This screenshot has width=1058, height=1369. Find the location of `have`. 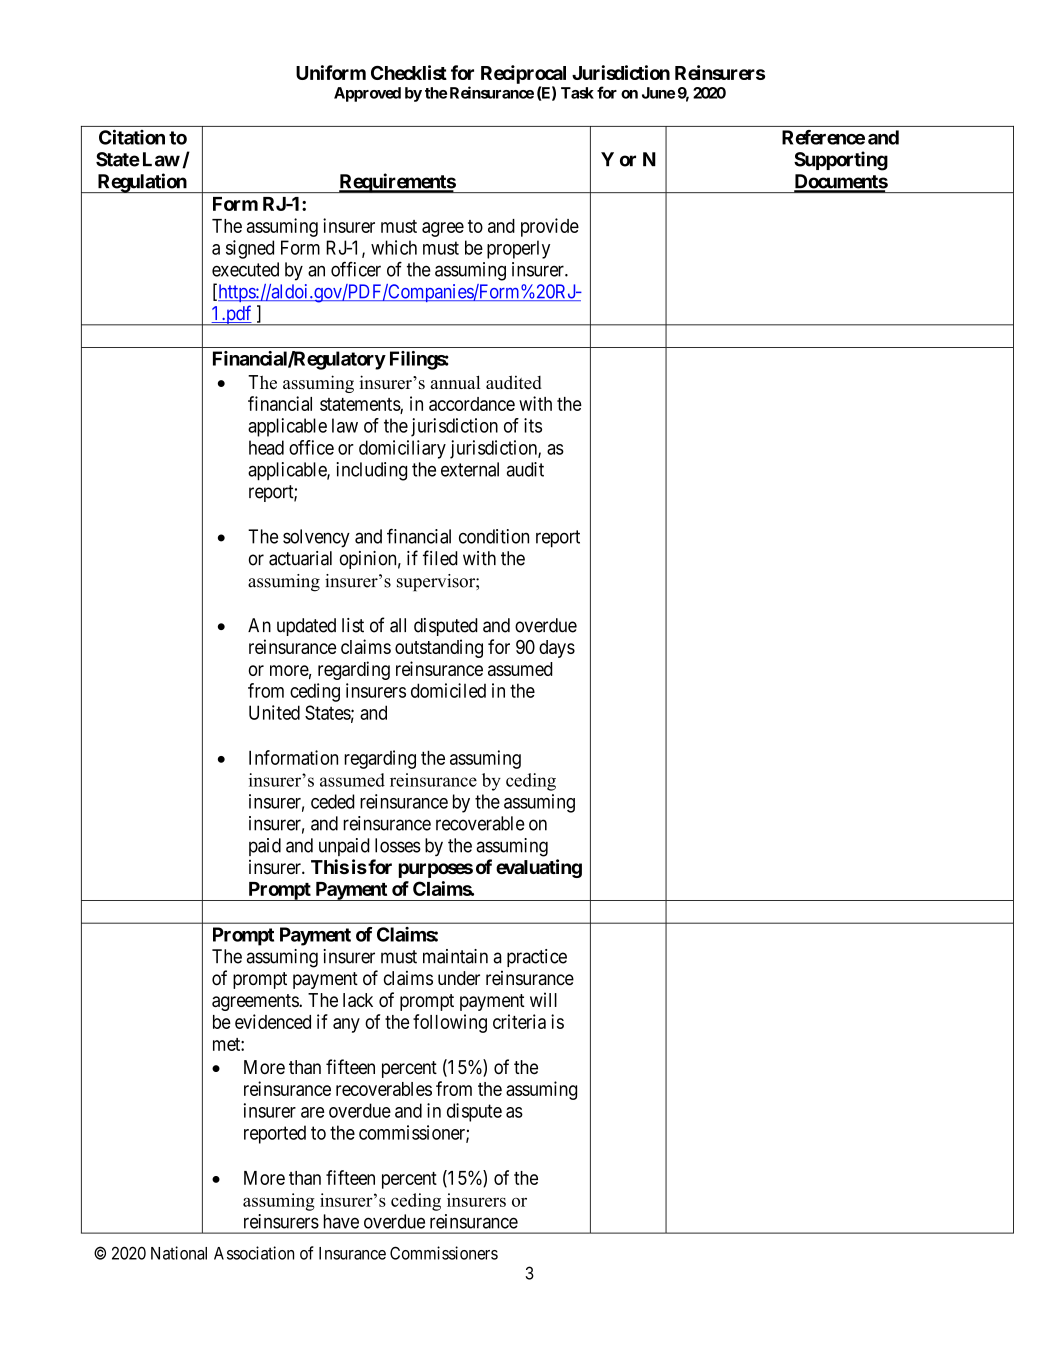

have is located at coordinates (341, 1221).
